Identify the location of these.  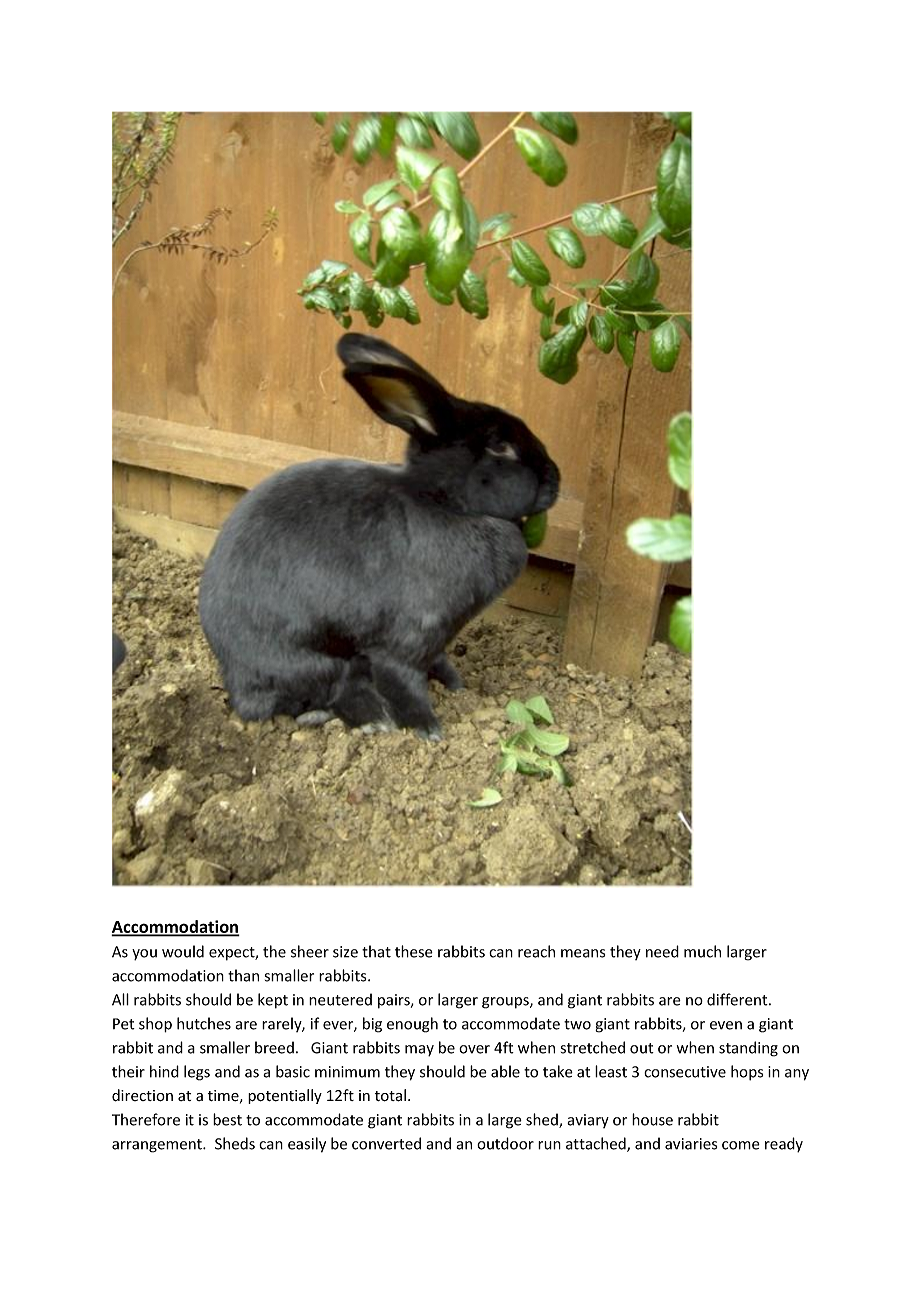
(414, 951).
